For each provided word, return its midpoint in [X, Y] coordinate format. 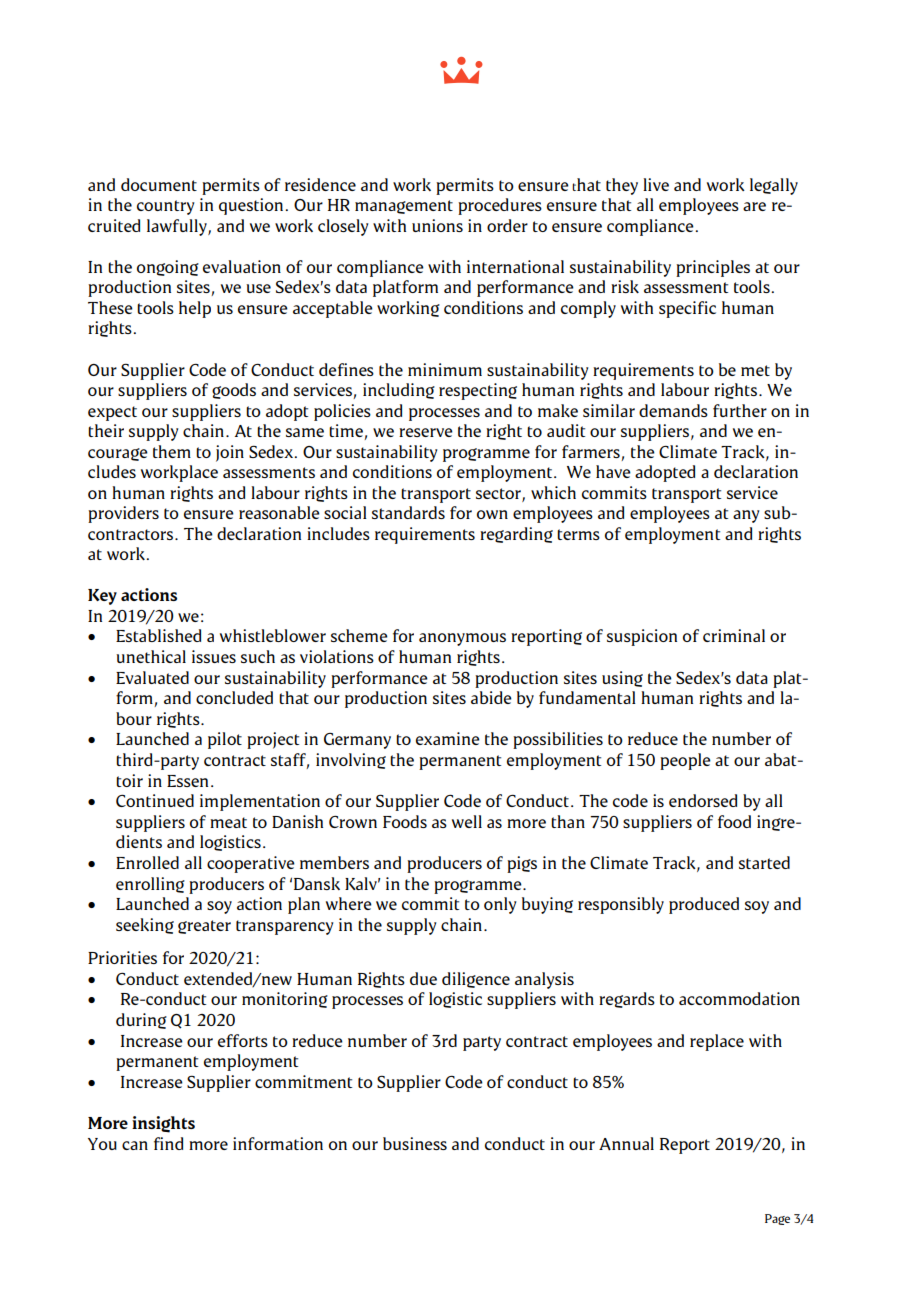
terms [578, 534]
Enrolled [147, 862]
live [656, 184]
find [168, 1143]
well [467, 821]
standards [408, 512]
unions [437, 225]
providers [123, 514]
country [166, 207]
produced [704, 905]
